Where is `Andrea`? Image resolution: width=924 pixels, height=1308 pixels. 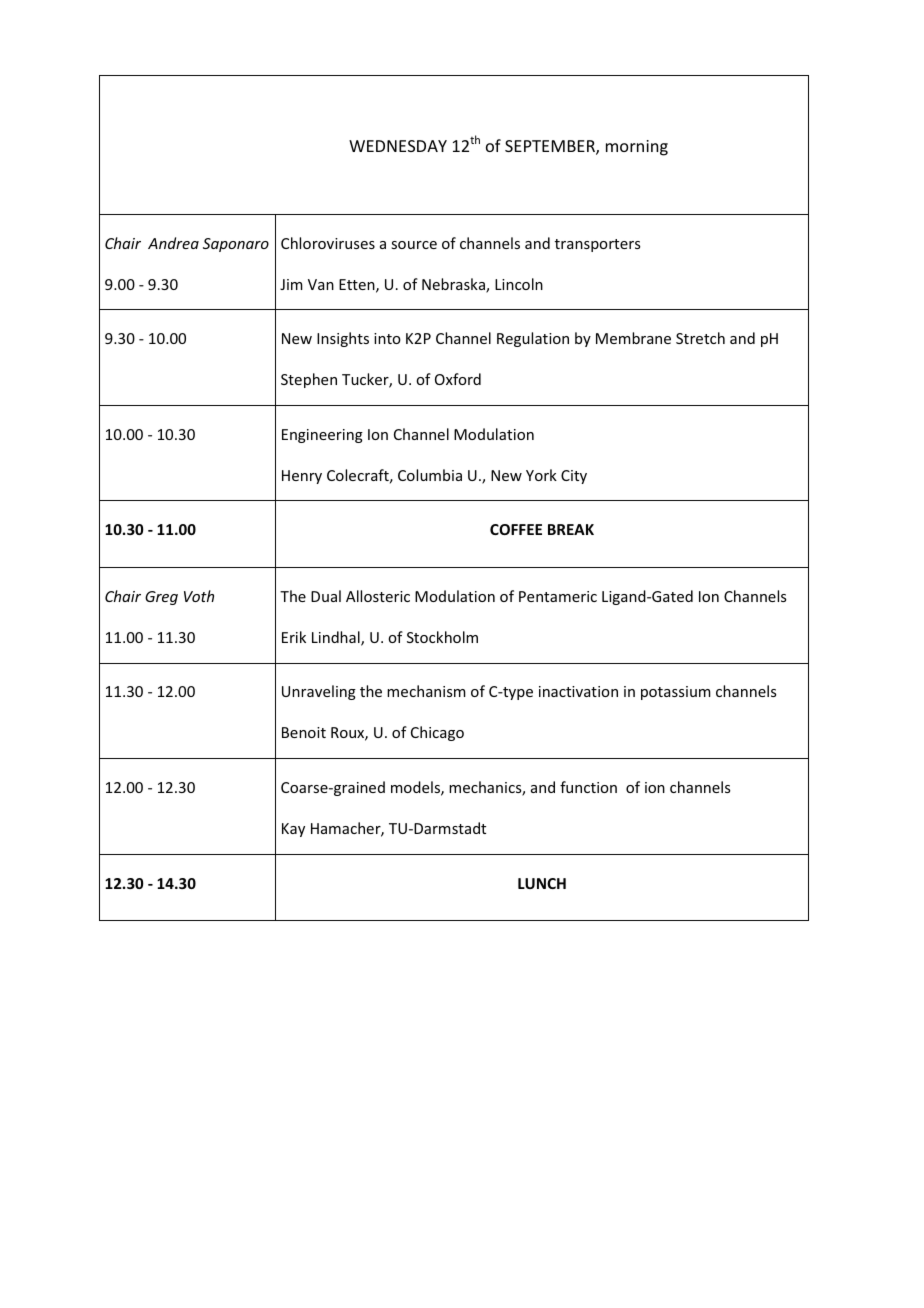 Andrea is located at coordinates (173, 243).
